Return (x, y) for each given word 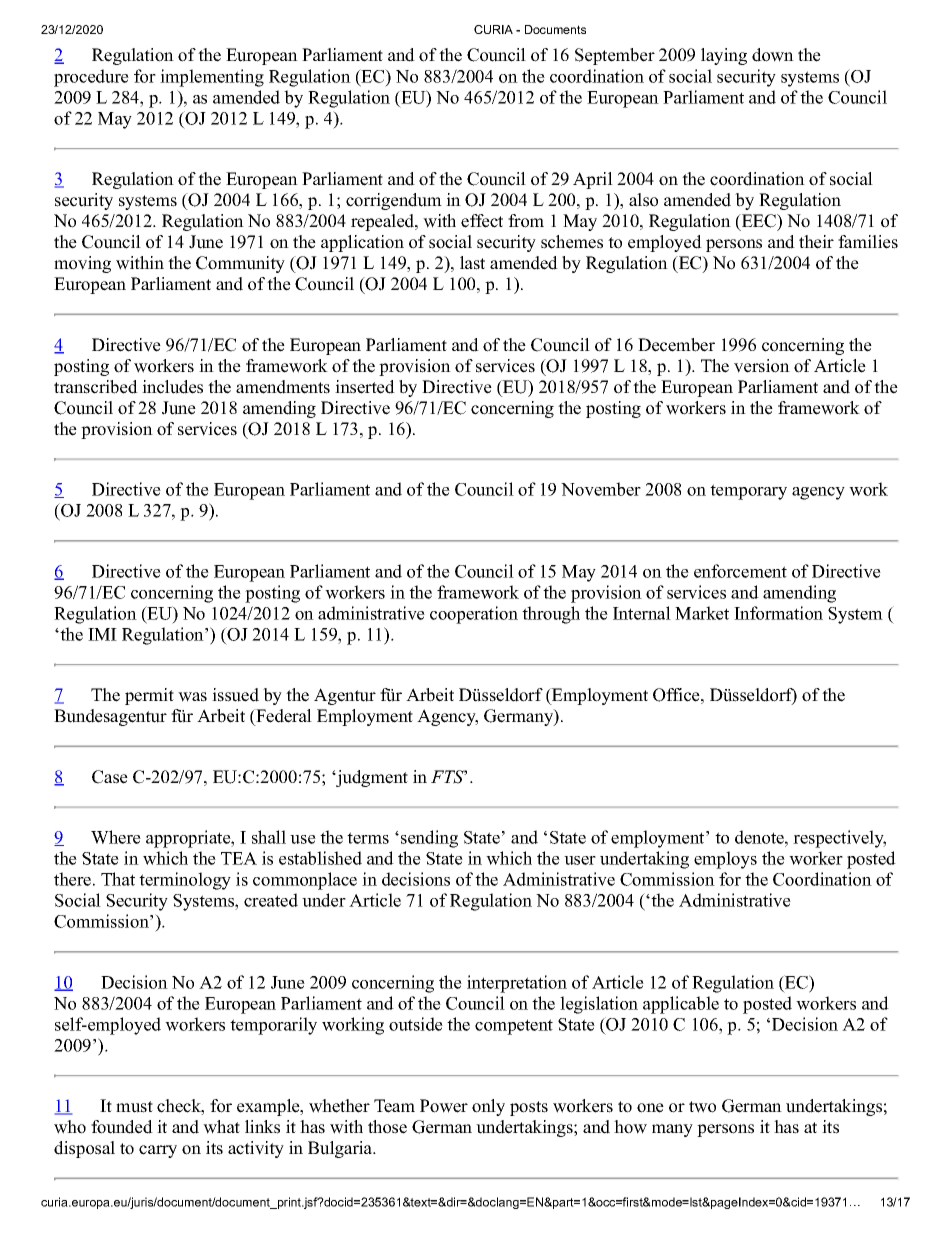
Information (778, 613)
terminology (185, 881)
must (134, 1107)
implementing (212, 78)
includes (172, 387)
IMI (102, 634)
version (762, 366)
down (773, 55)
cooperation (474, 615)
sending (429, 839)
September (615, 56)
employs (725, 860)
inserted (365, 387)
